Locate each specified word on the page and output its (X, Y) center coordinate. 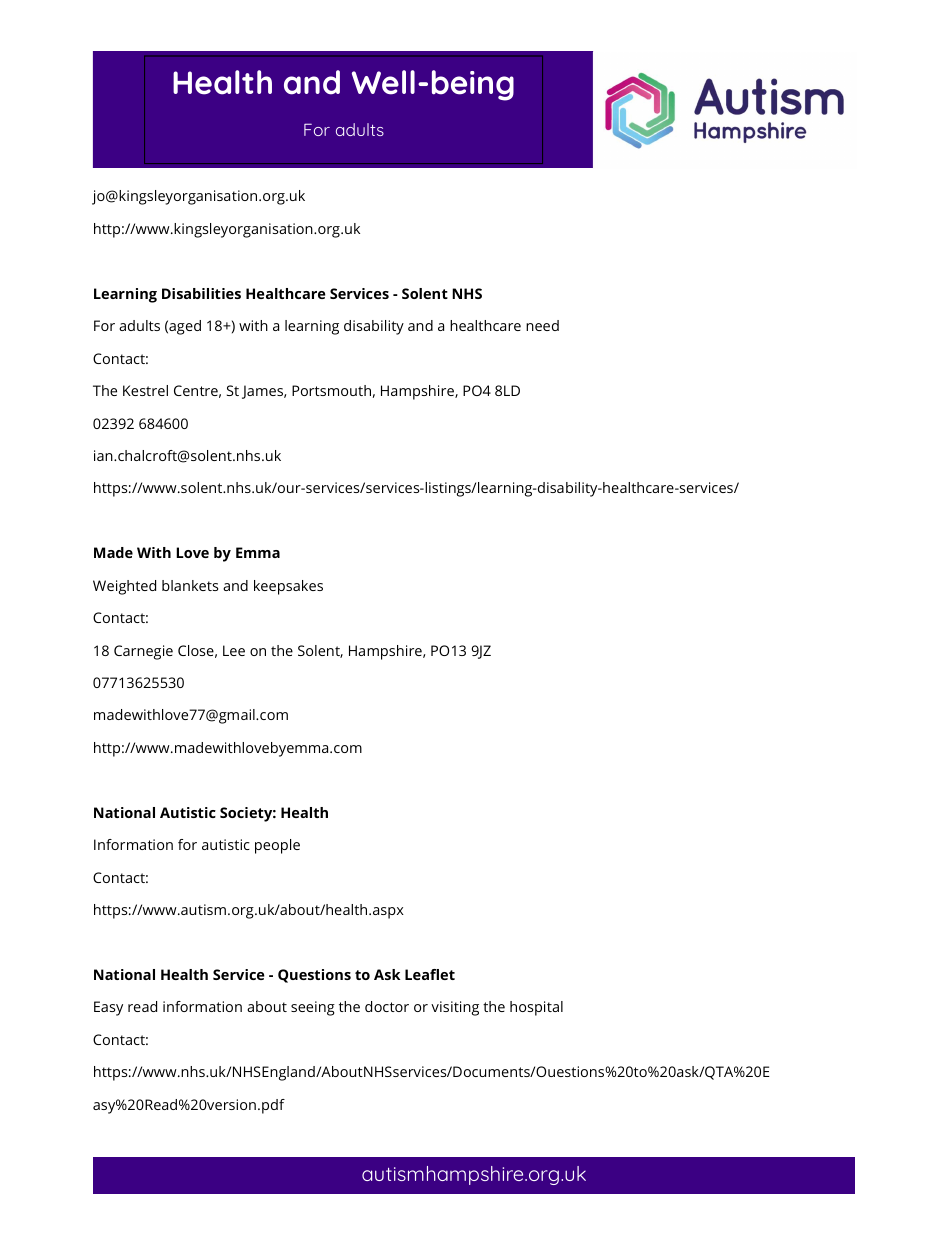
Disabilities (201, 293)
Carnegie (143, 652)
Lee (234, 650)
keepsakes (288, 587)
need (542, 325)
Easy (108, 1008)
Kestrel (145, 390)
